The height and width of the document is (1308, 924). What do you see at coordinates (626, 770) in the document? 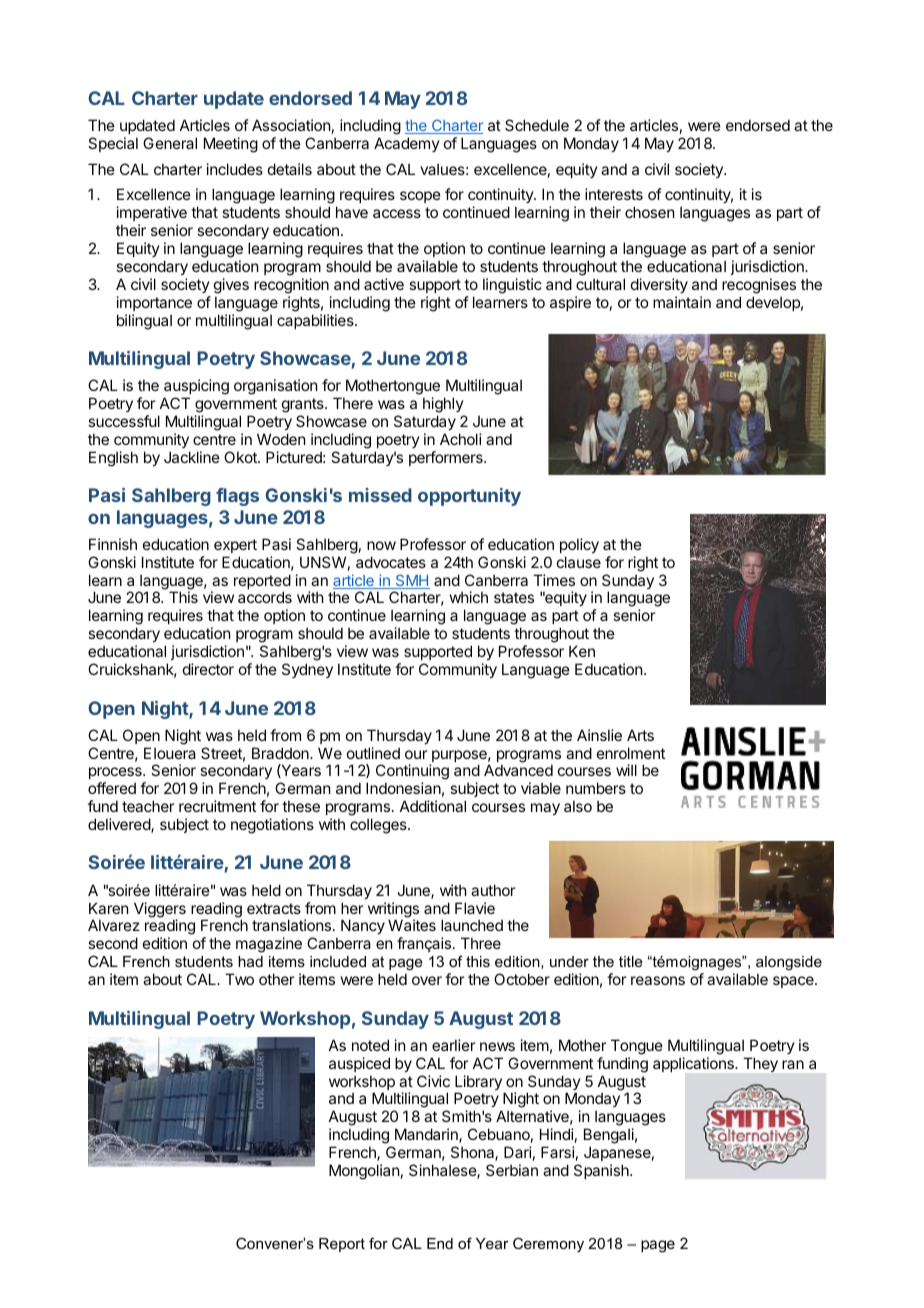
I see `will` at bounding box center [626, 770].
